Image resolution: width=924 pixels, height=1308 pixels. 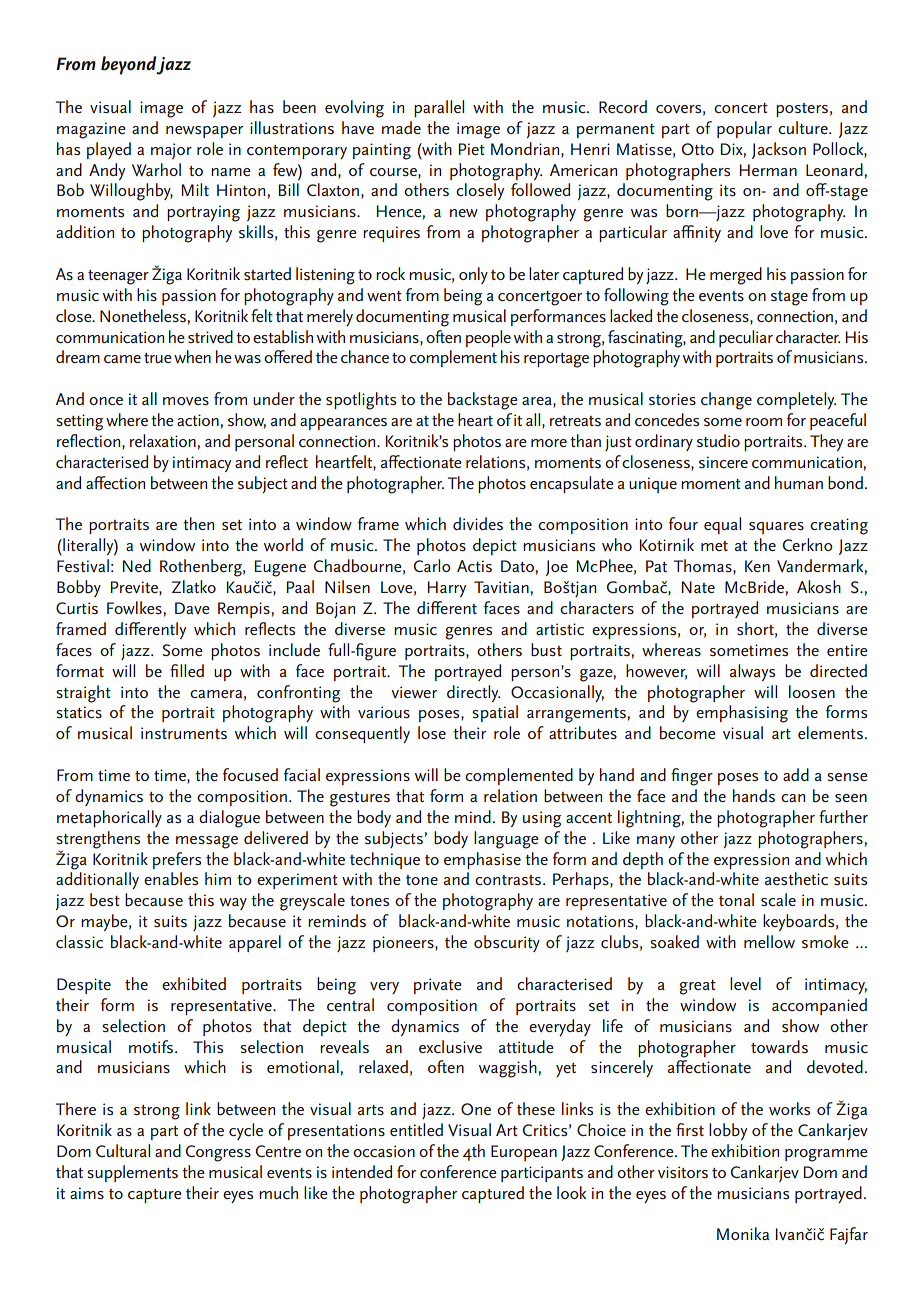 I want to click on supplements, so click(x=132, y=1173).
